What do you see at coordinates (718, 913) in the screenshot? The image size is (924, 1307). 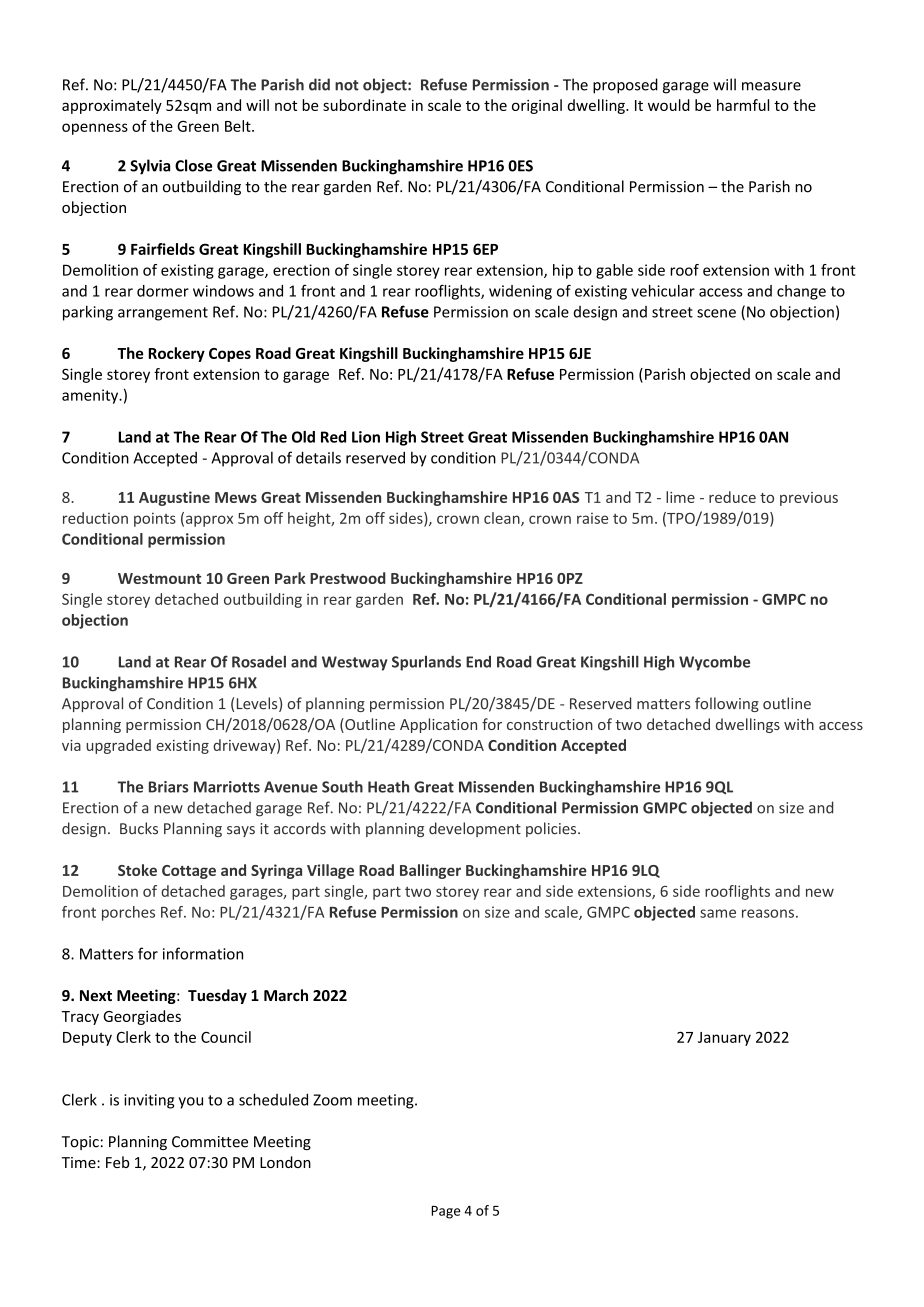 I see `same` at bounding box center [718, 913].
